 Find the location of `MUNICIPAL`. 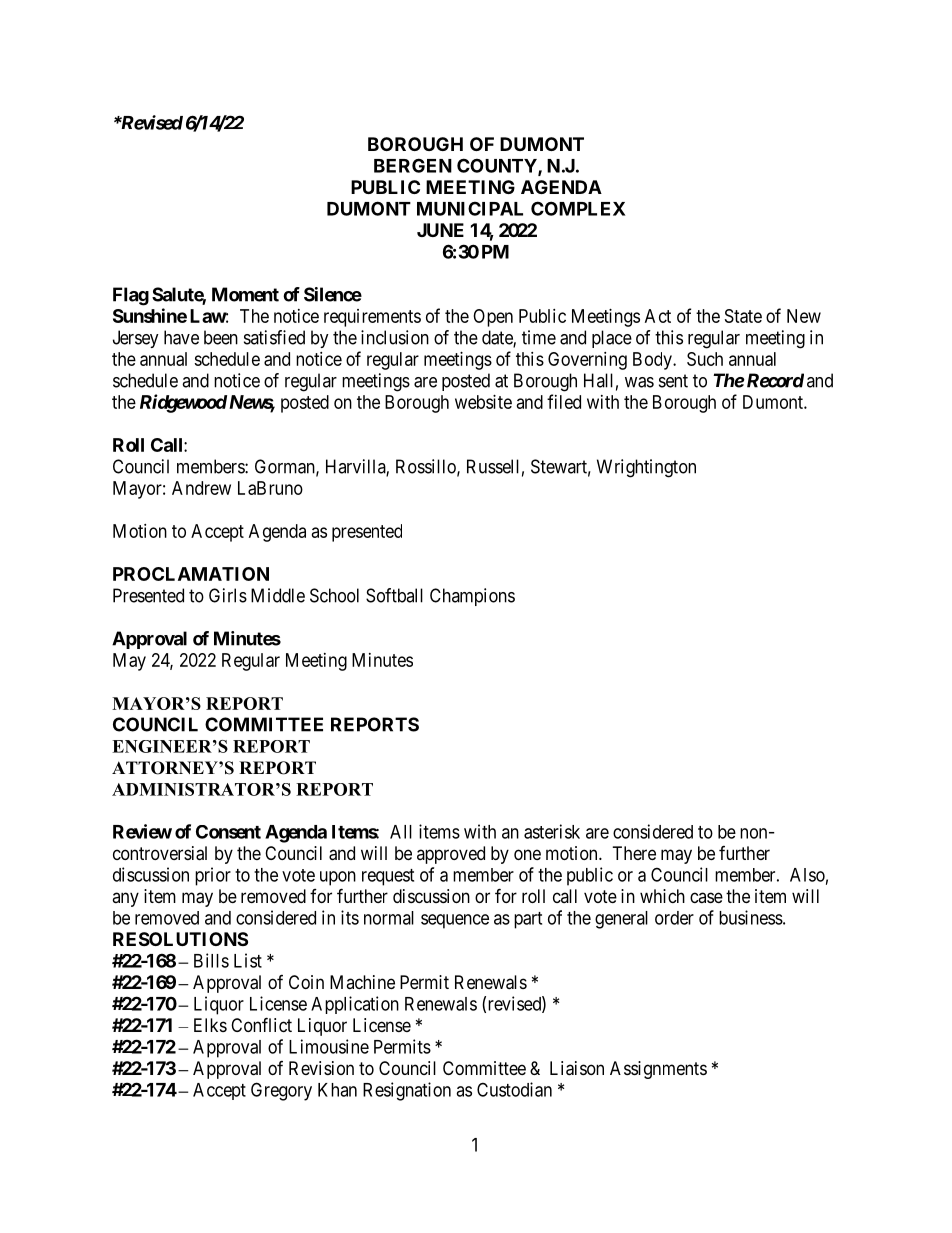

MUNICIPAL is located at coordinates (470, 208).
